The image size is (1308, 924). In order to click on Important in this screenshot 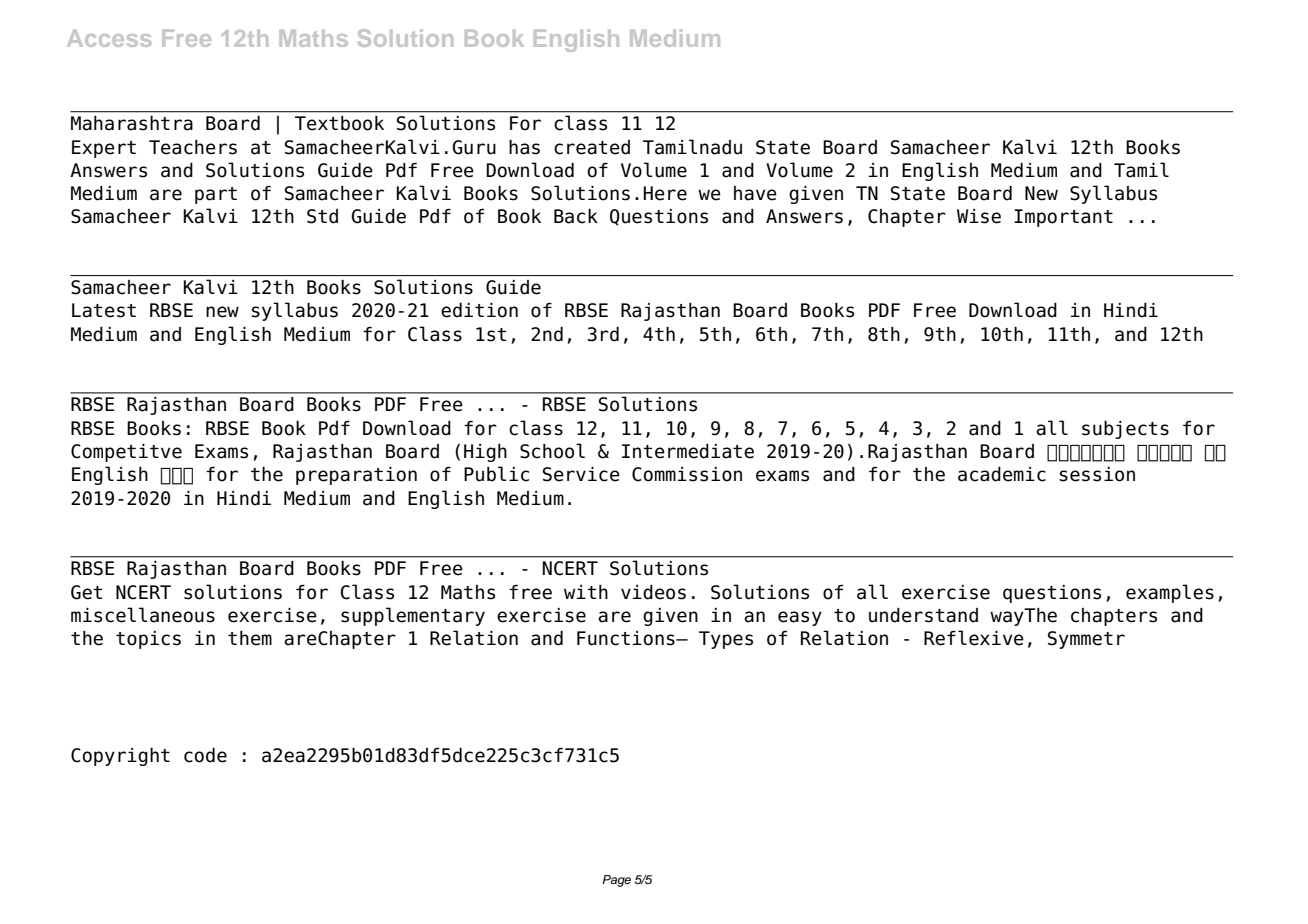, I will do `click(1063, 218)`.
